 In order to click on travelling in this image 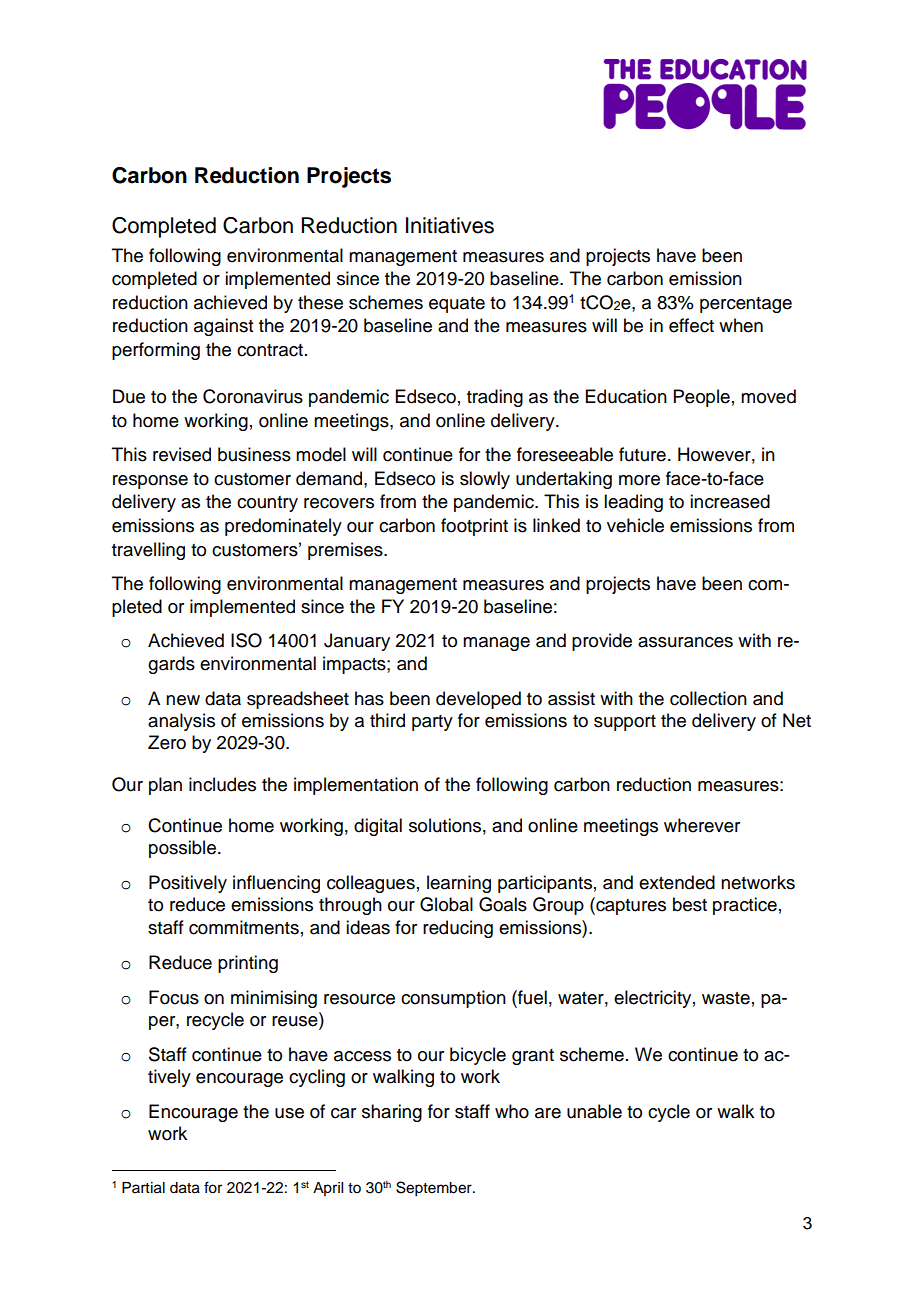, I will do `click(148, 551)`.
